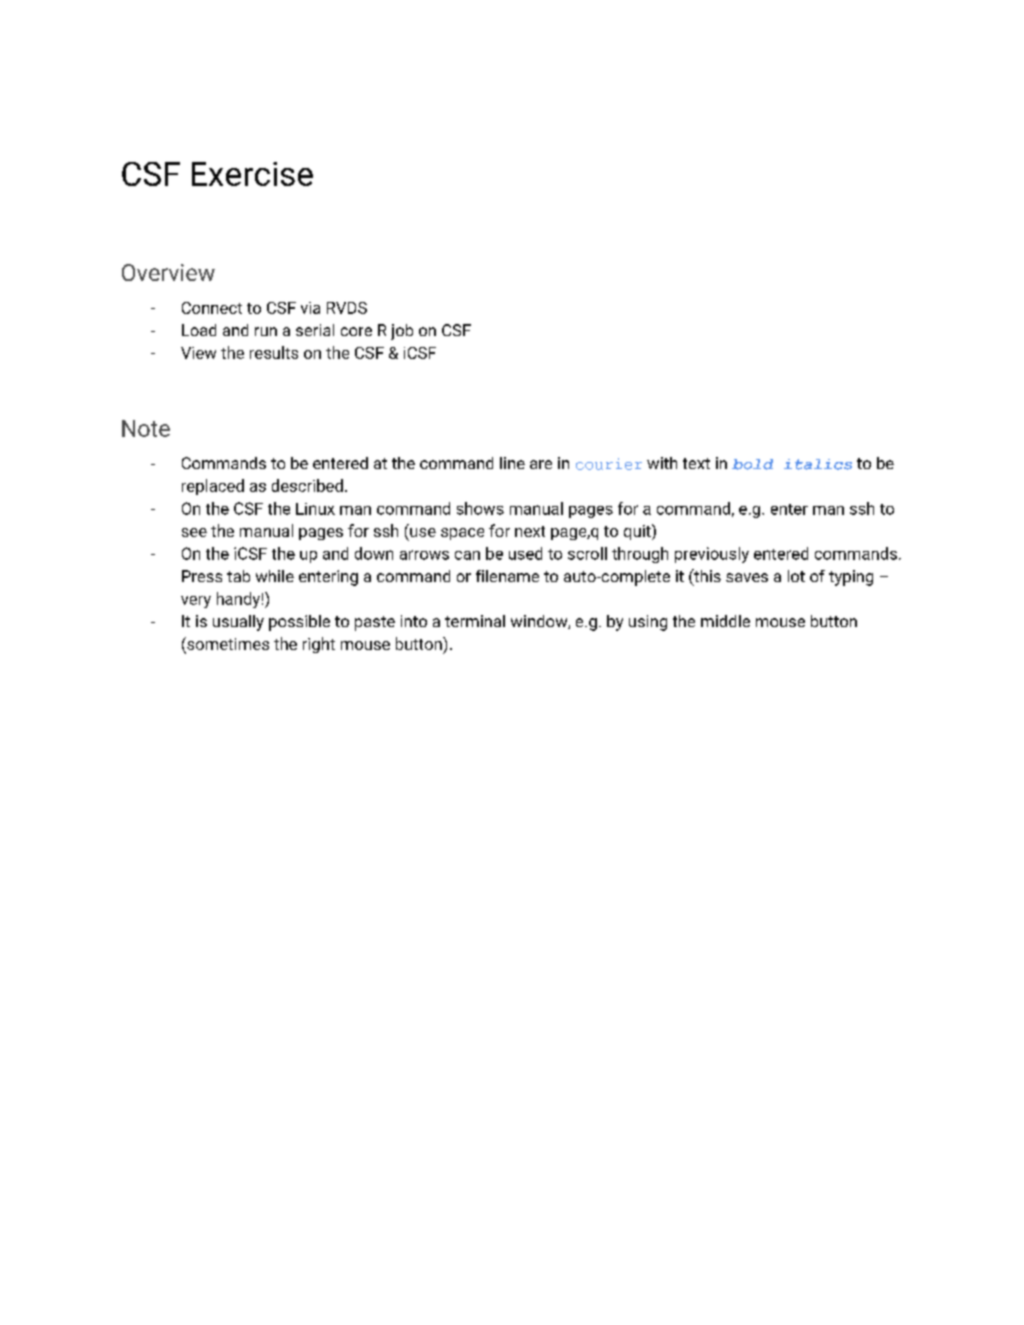  What do you see at coordinates (252, 174) in the screenshot?
I see `Exercise` at bounding box center [252, 174].
